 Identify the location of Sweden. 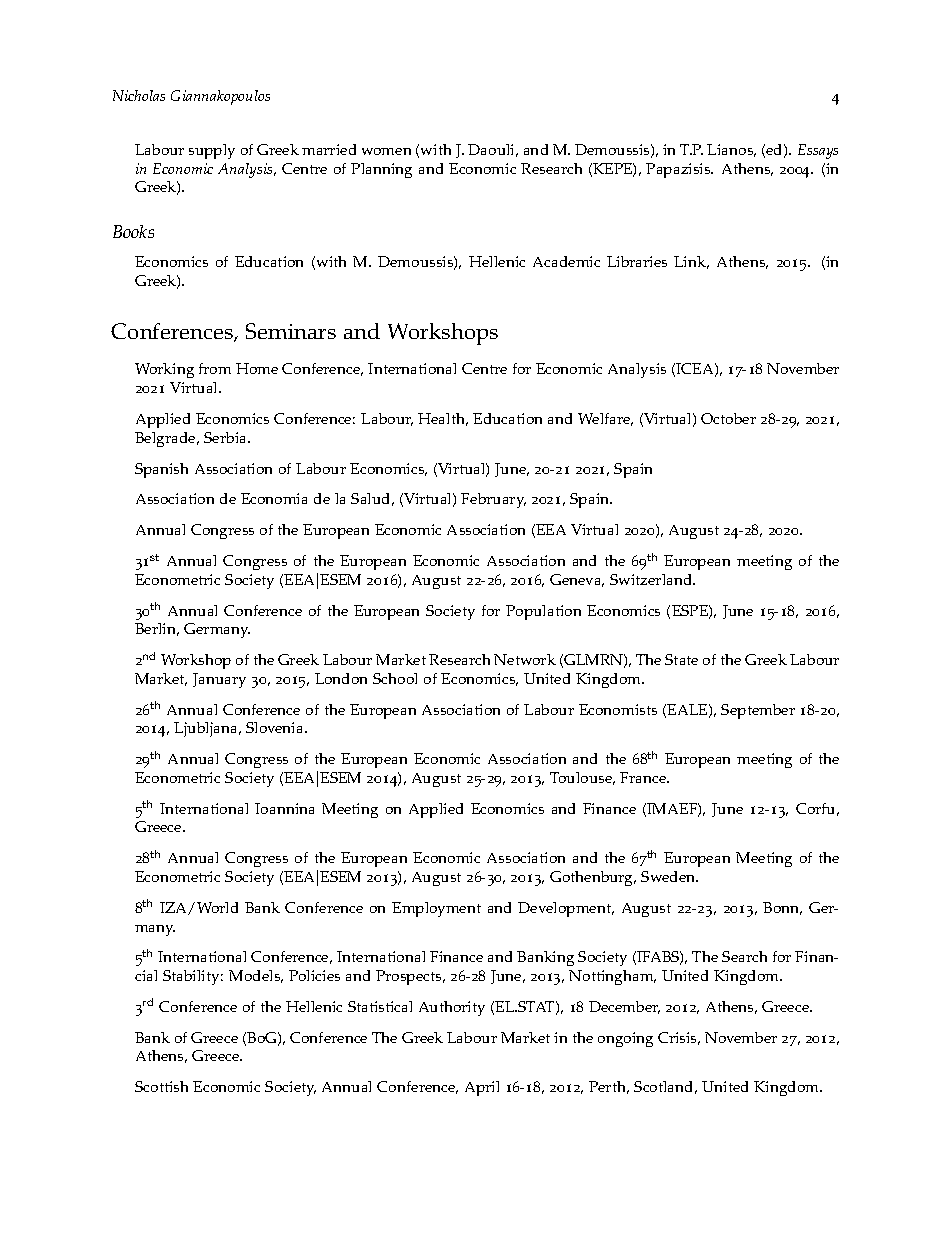
(669, 876).
